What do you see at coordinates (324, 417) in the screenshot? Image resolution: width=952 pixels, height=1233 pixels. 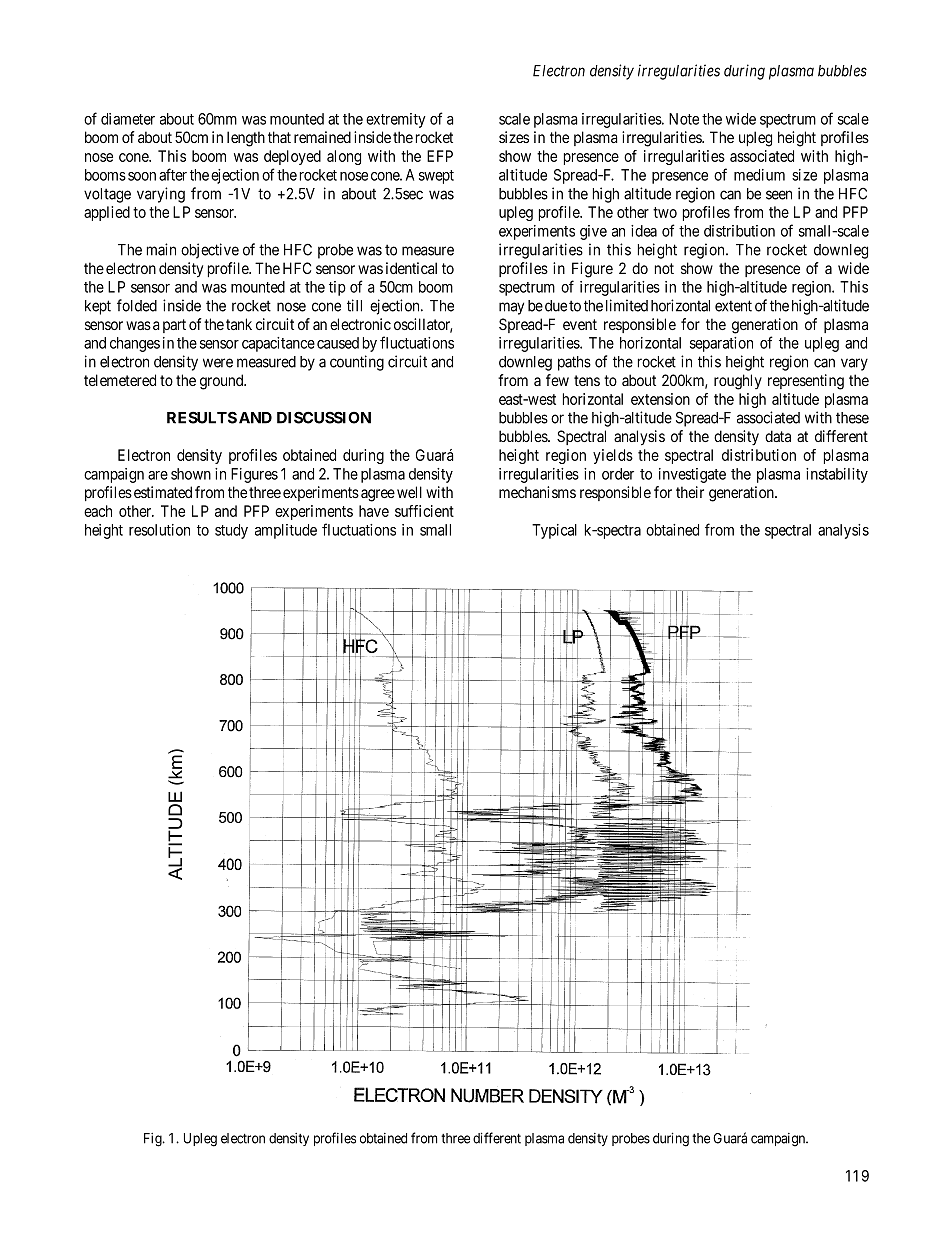 I see `DISCUSSION` at bounding box center [324, 417].
